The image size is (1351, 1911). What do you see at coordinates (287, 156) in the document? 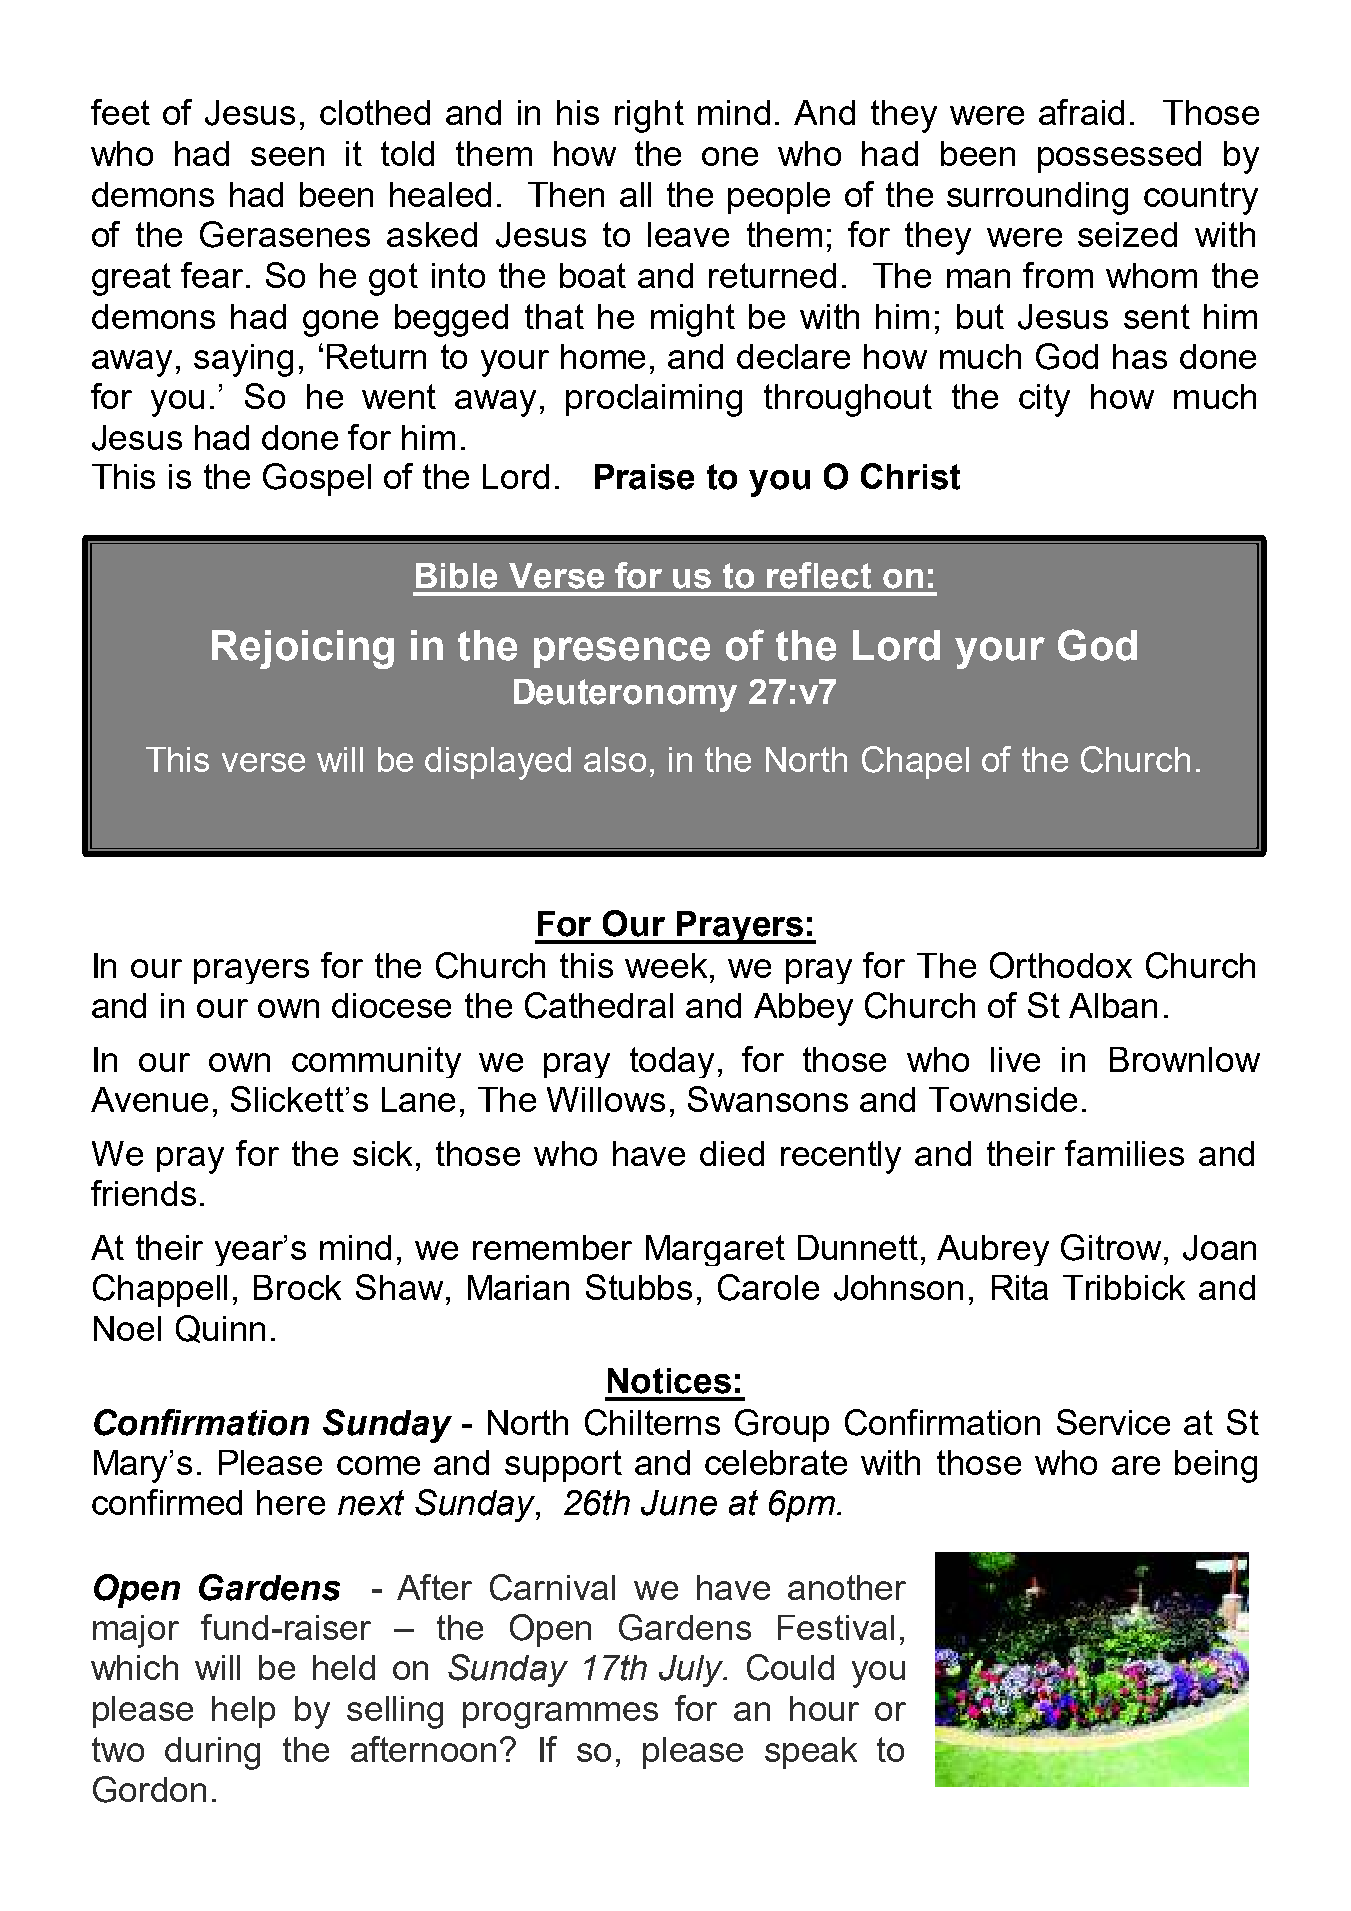
I see `seen` at bounding box center [287, 156].
